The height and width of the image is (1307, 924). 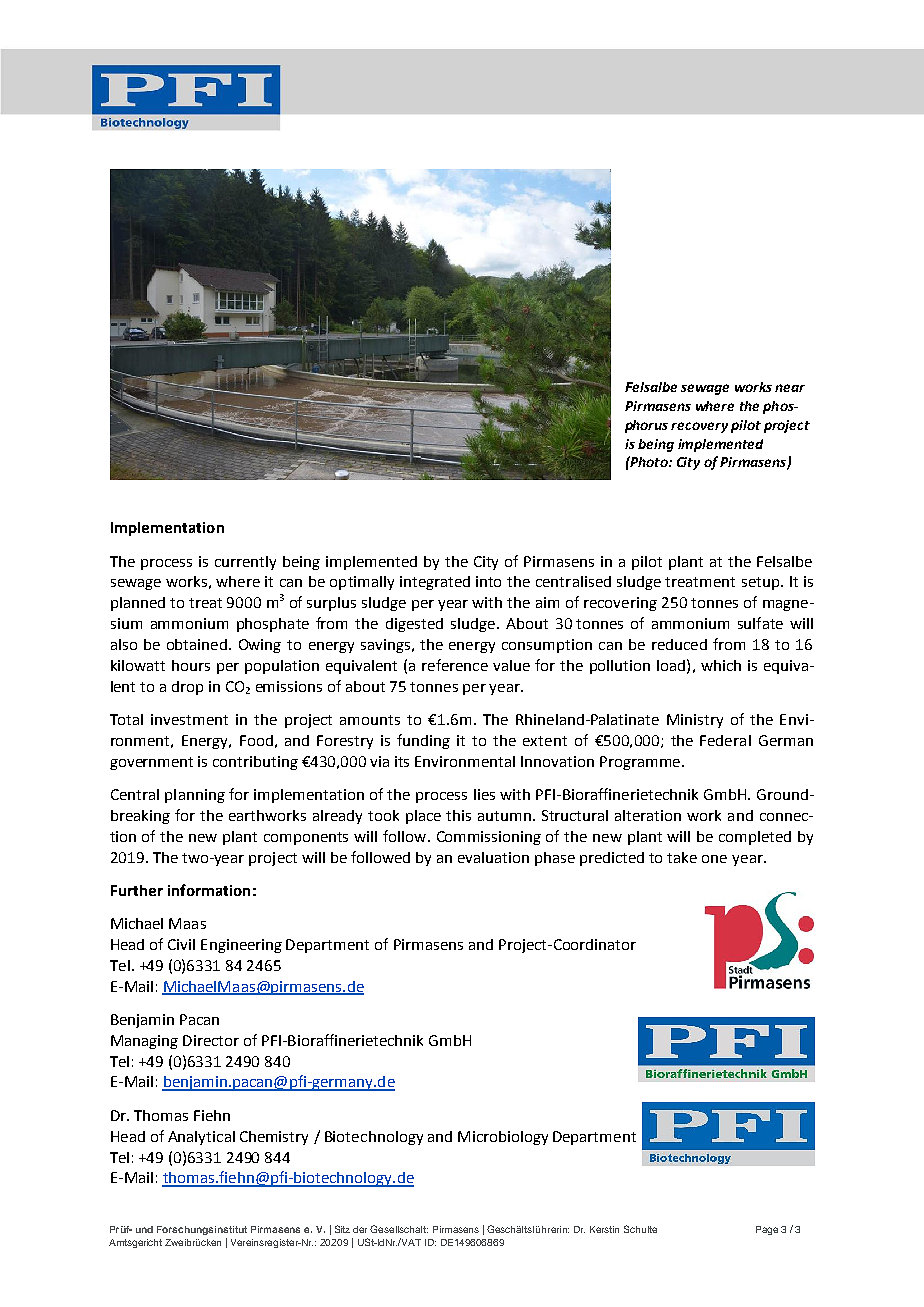 What do you see at coordinates (201, 1138) in the image?
I see `Analytical` at bounding box center [201, 1138].
